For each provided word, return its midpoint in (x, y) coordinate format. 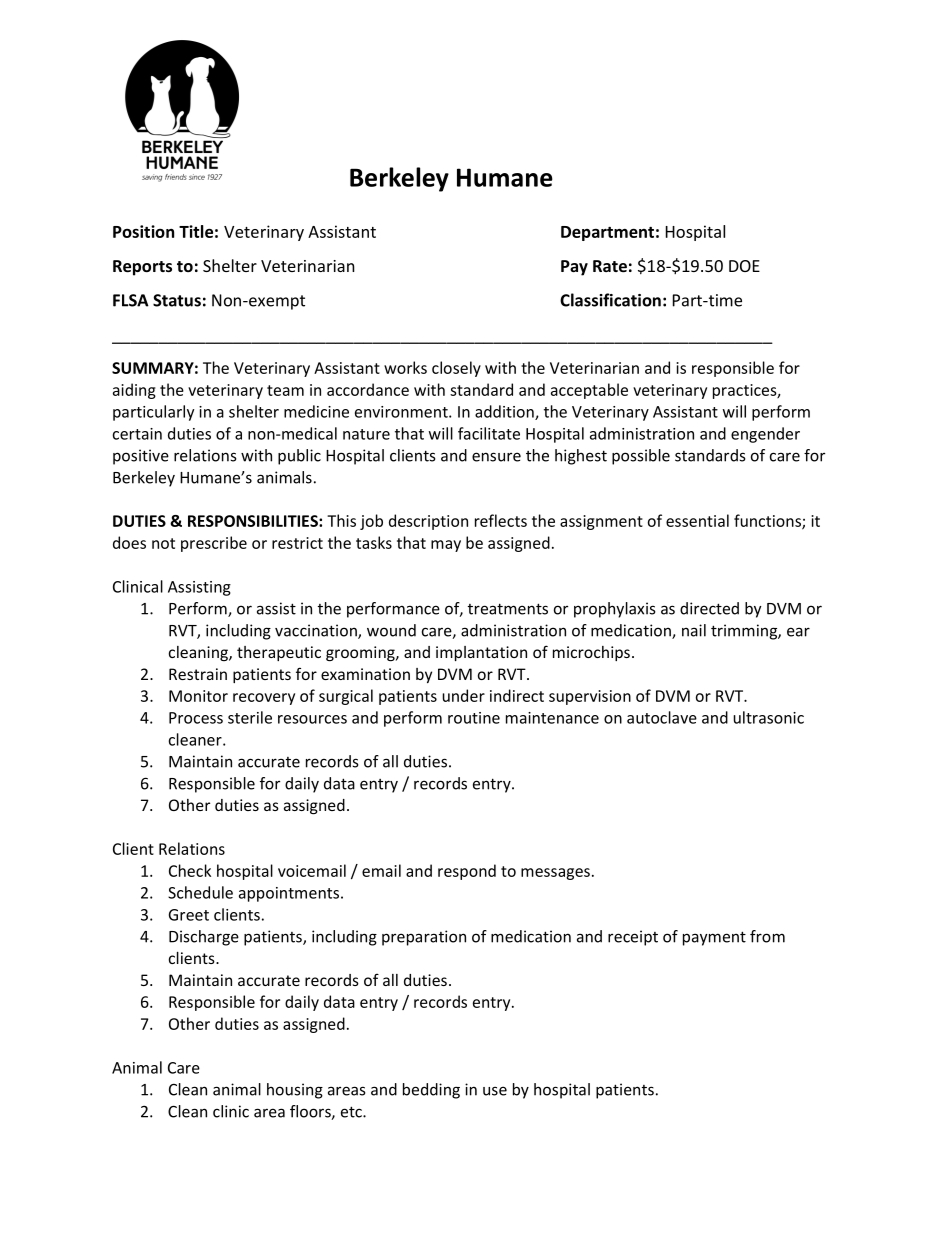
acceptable (589, 391)
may (446, 546)
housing (295, 1091)
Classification (610, 300)
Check (190, 870)
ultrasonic (768, 717)
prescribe (214, 544)
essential (697, 520)
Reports (142, 268)
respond (467, 872)
